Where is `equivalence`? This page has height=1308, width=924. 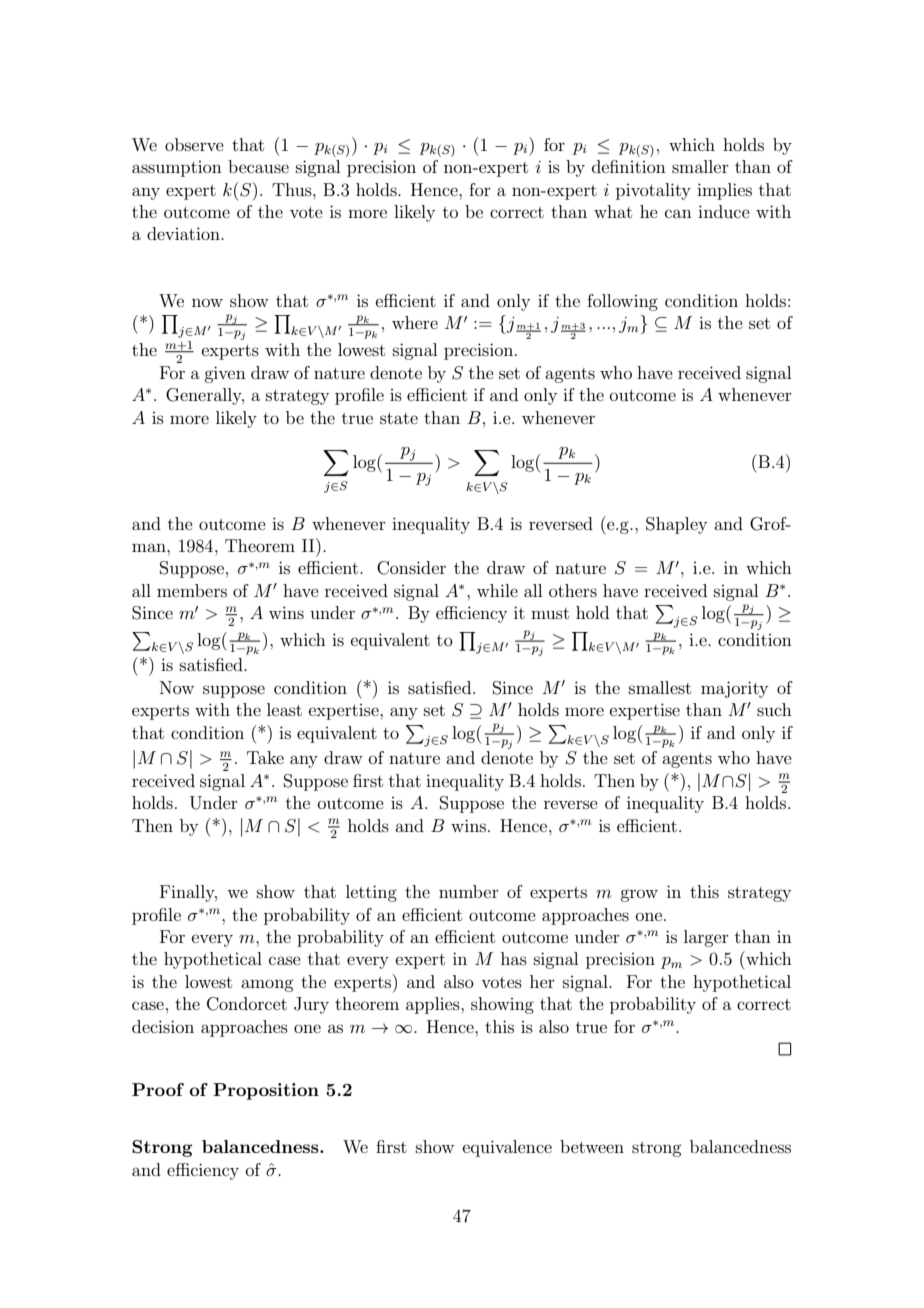 equivalence is located at coordinates (507, 1148).
